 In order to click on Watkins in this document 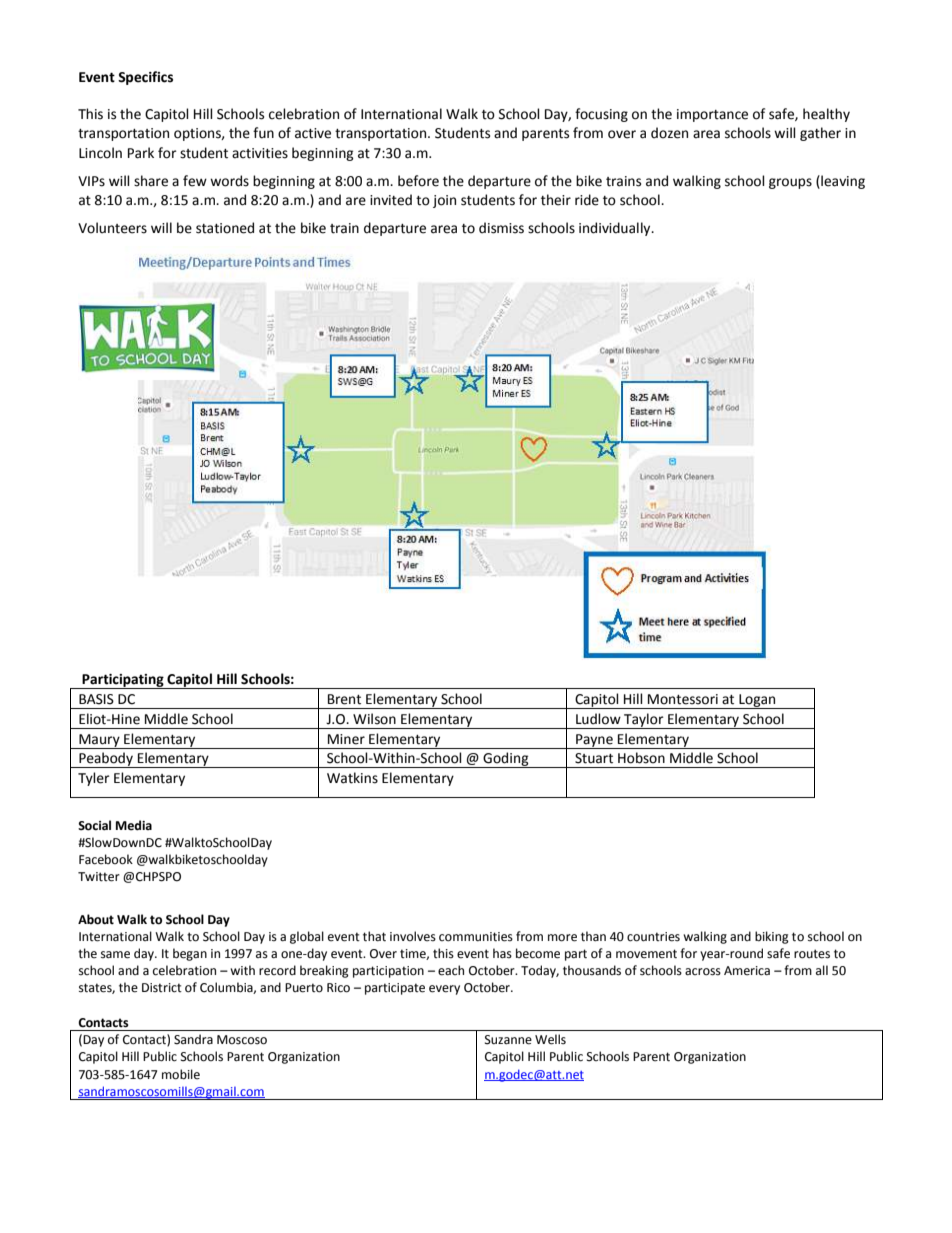, I will do `click(352, 778)`.
